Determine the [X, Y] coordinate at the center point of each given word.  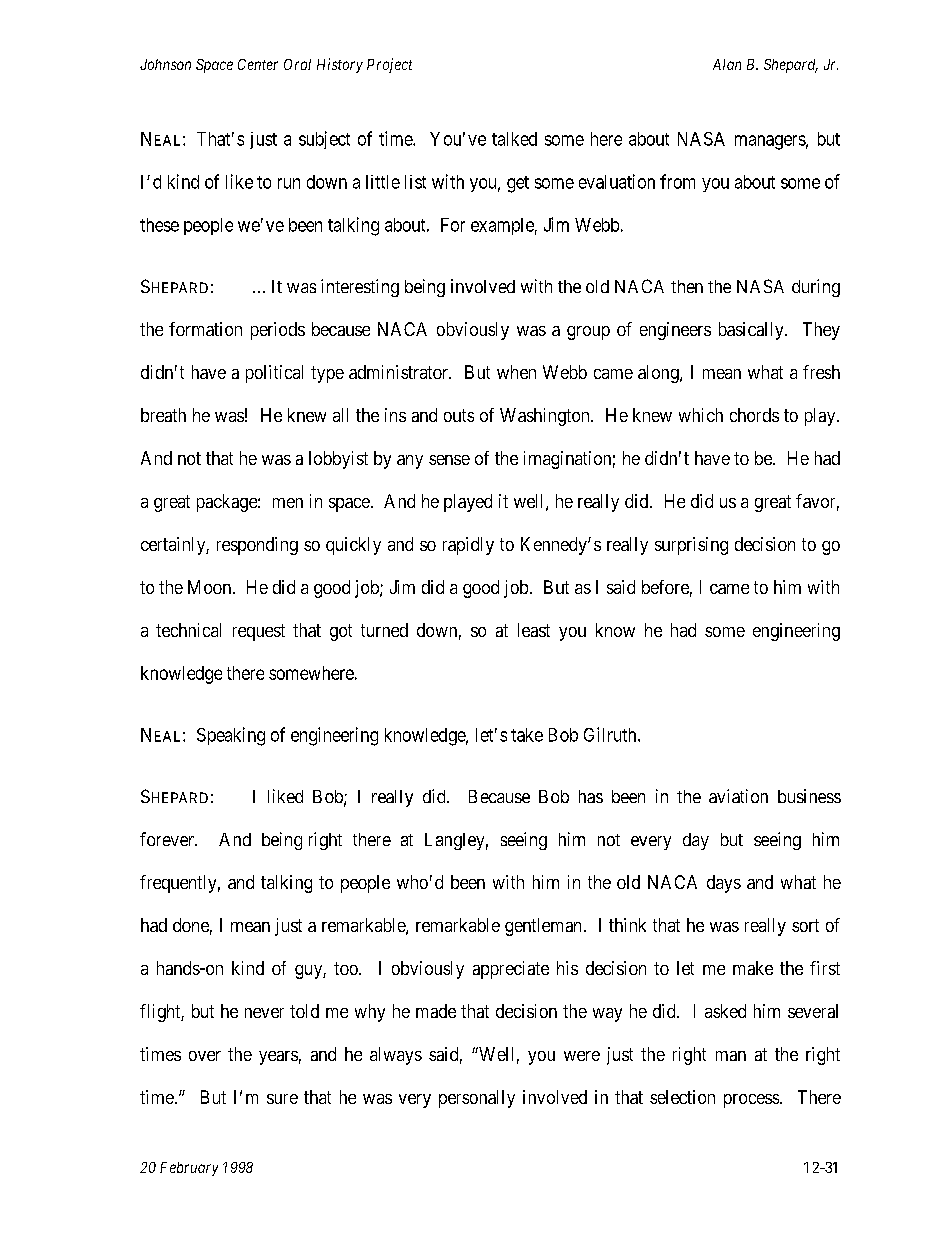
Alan [727, 64]
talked [514, 139]
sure [282, 1099]
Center [258, 64]
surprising [691, 546]
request [259, 632]
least [534, 630]
